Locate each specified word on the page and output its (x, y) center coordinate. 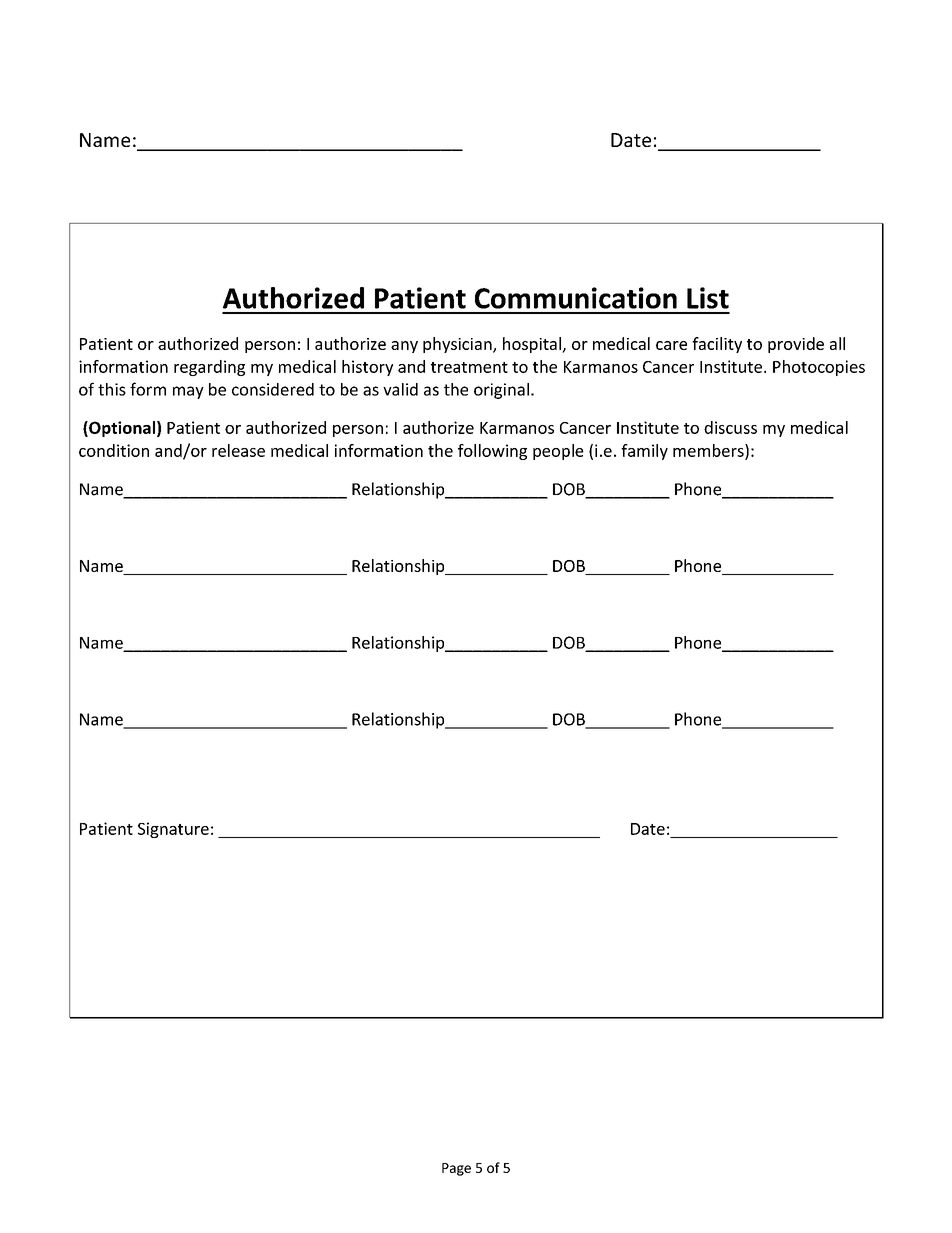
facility (717, 345)
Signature (173, 830)
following (492, 452)
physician (458, 345)
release (238, 450)
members (709, 451)
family (644, 452)
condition (114, 450)
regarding (209, 368)
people (558, 452)
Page (456, 1169)
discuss (730, 427)
